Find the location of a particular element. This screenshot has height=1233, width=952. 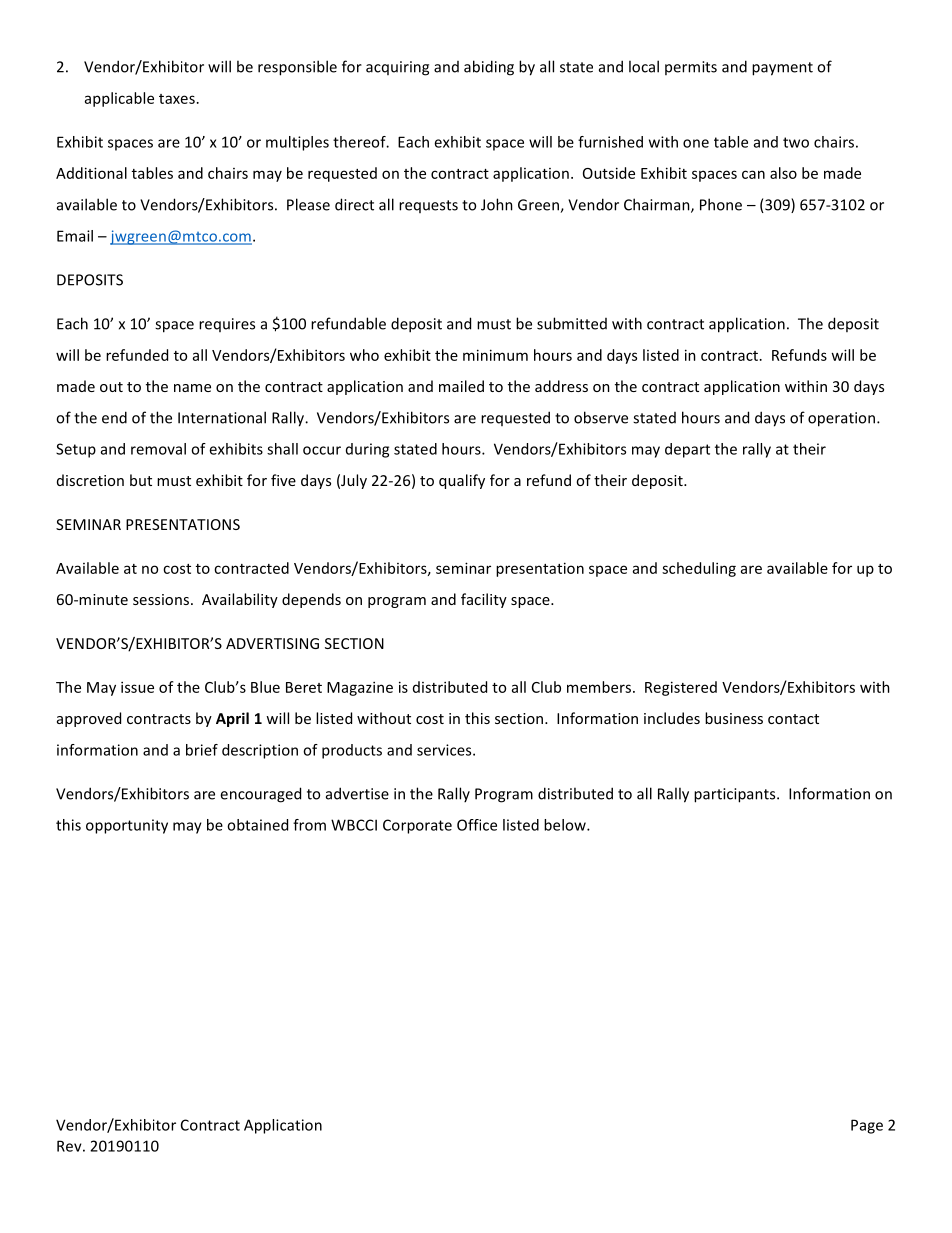

services is located at coordinates (445, 750).
